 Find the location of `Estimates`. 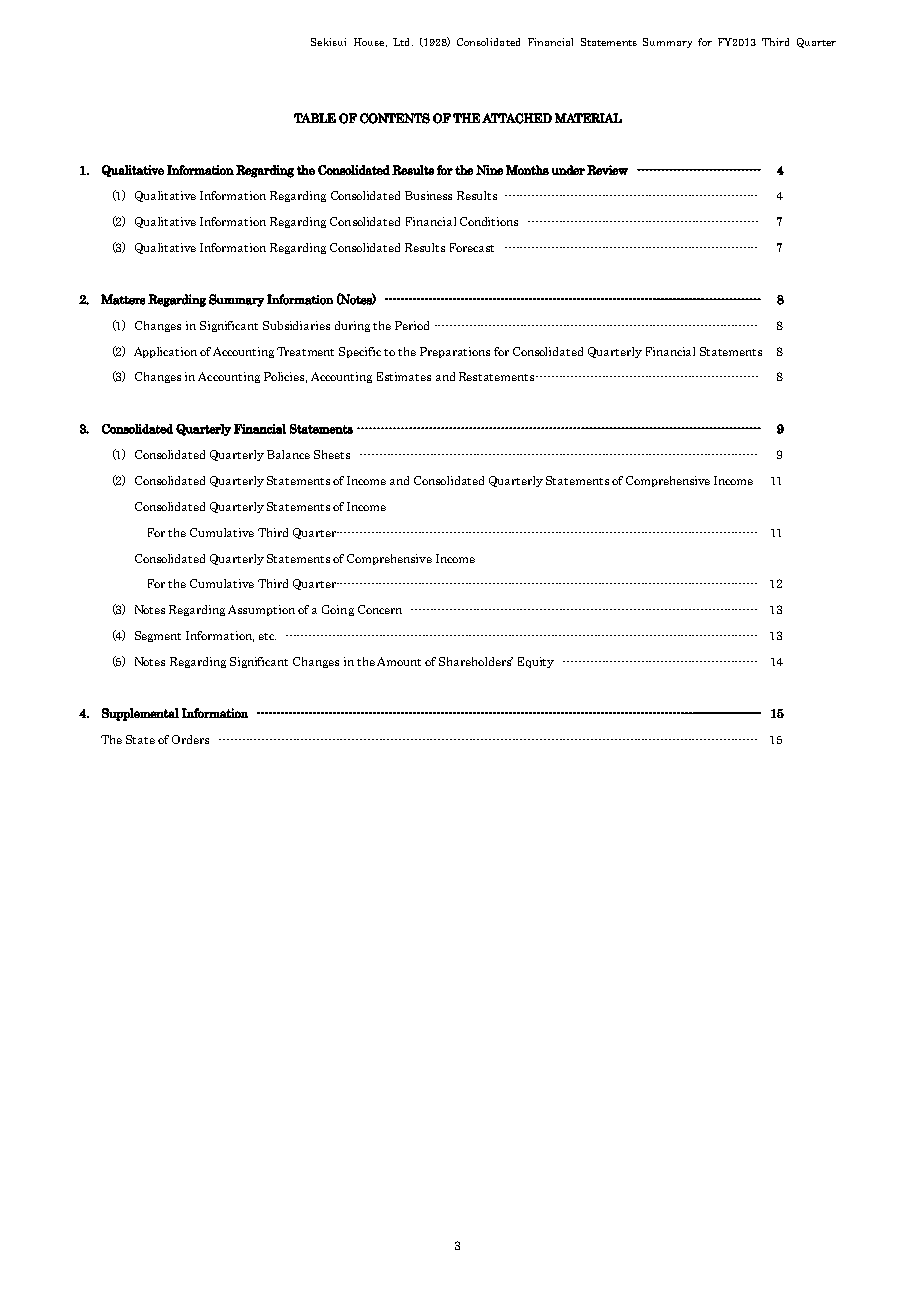

Estimates is located at coordinates (404, 376).
